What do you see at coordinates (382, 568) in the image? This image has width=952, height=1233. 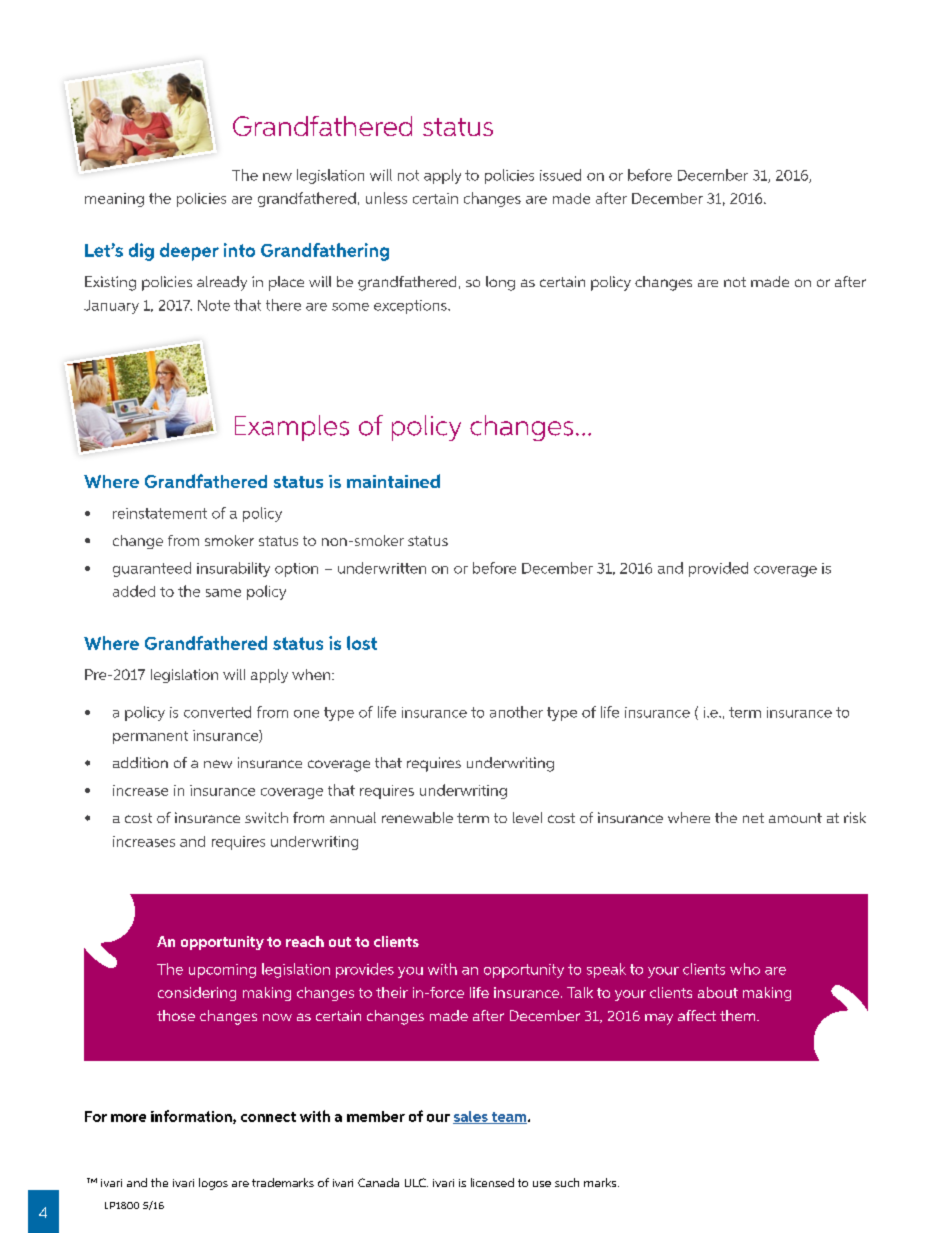 I see `underwritten` at bounding box center [382, 568].
